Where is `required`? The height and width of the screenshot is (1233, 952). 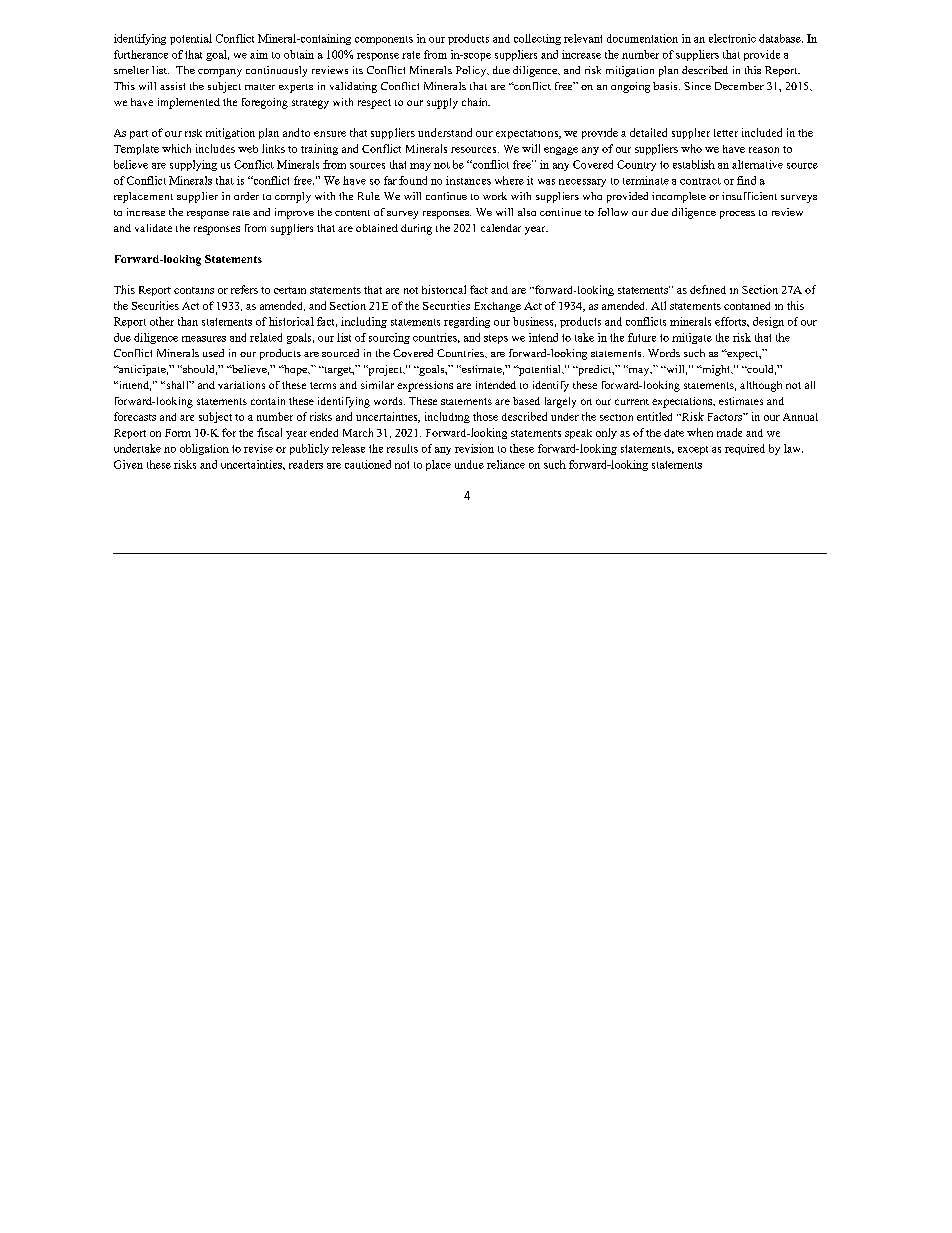
required is located at coordinates (745, 449).
